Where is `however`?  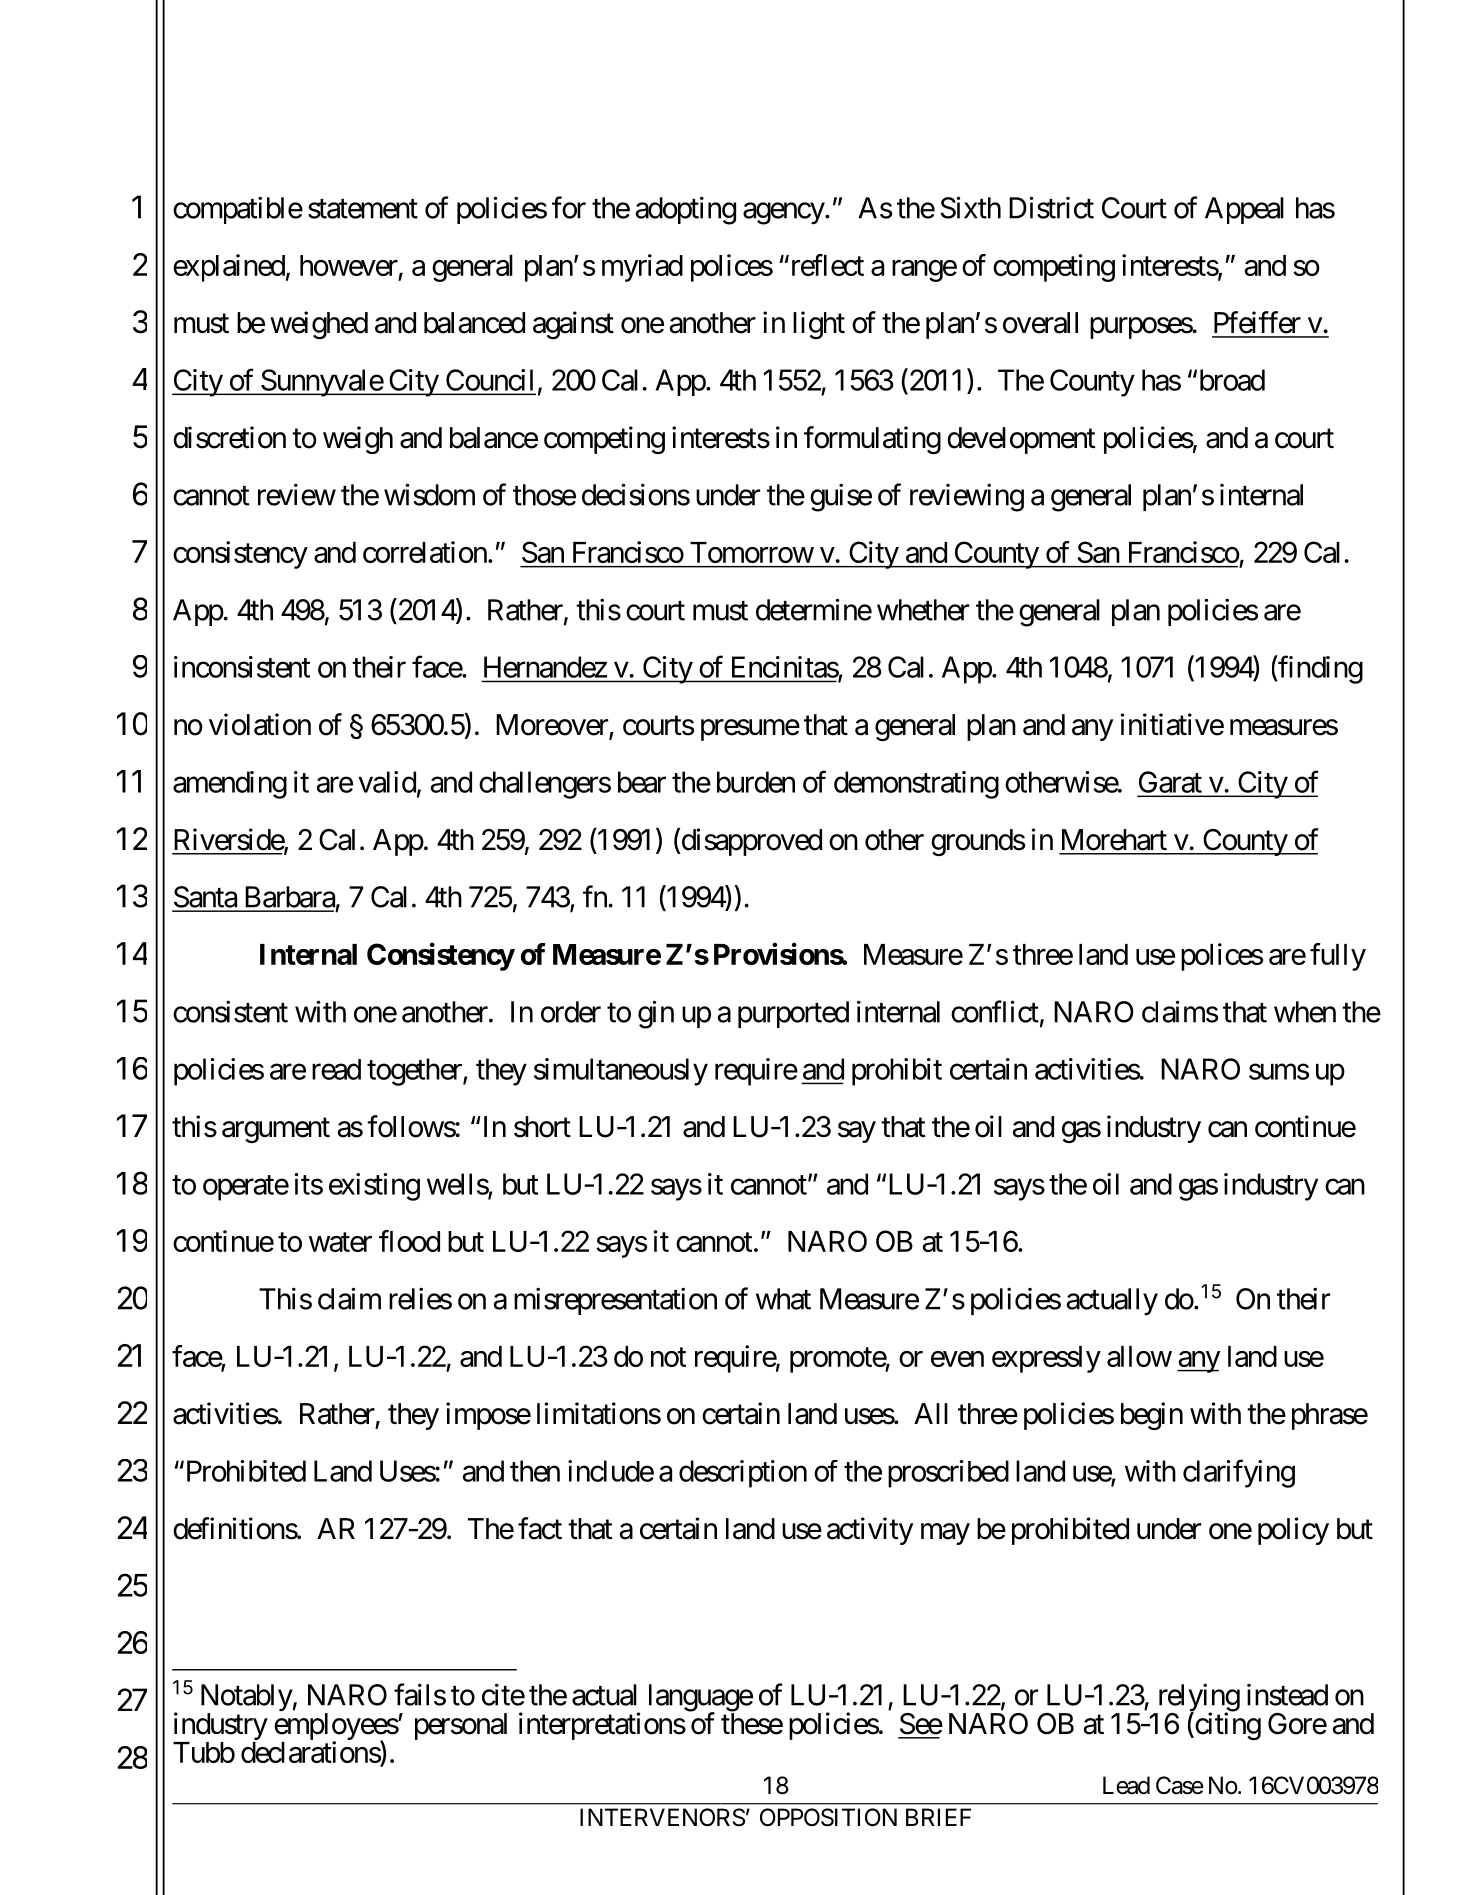
however is located at coordinates (349, 265).
